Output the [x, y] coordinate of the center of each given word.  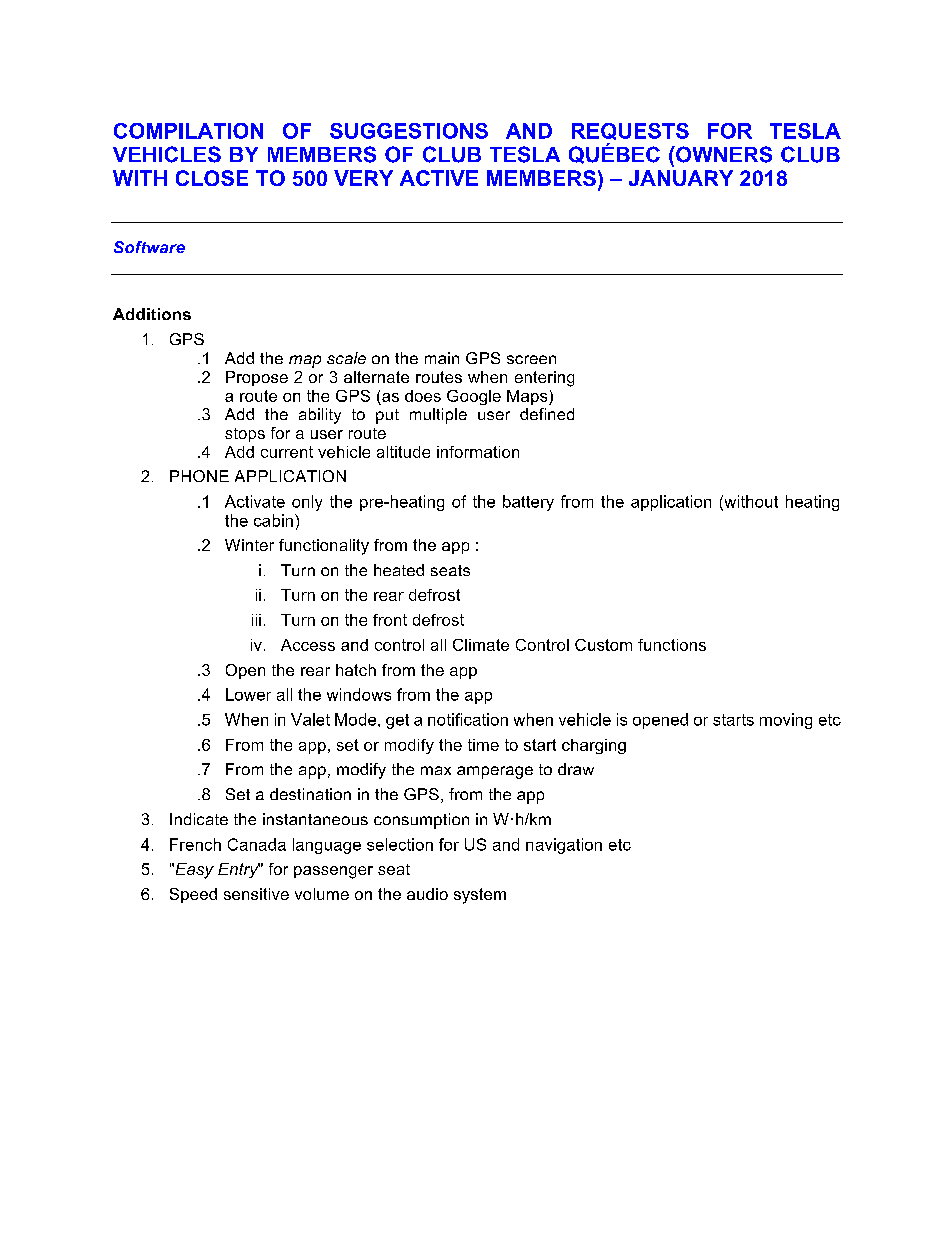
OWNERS [723, 154]
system [480, 896]
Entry [239, 870]
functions [672, 645]
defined [547, 414]
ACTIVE [439, 178]
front [390, 620]
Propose [257, 378]
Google [474, 397]
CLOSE [212, 178]
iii [256, 620]
